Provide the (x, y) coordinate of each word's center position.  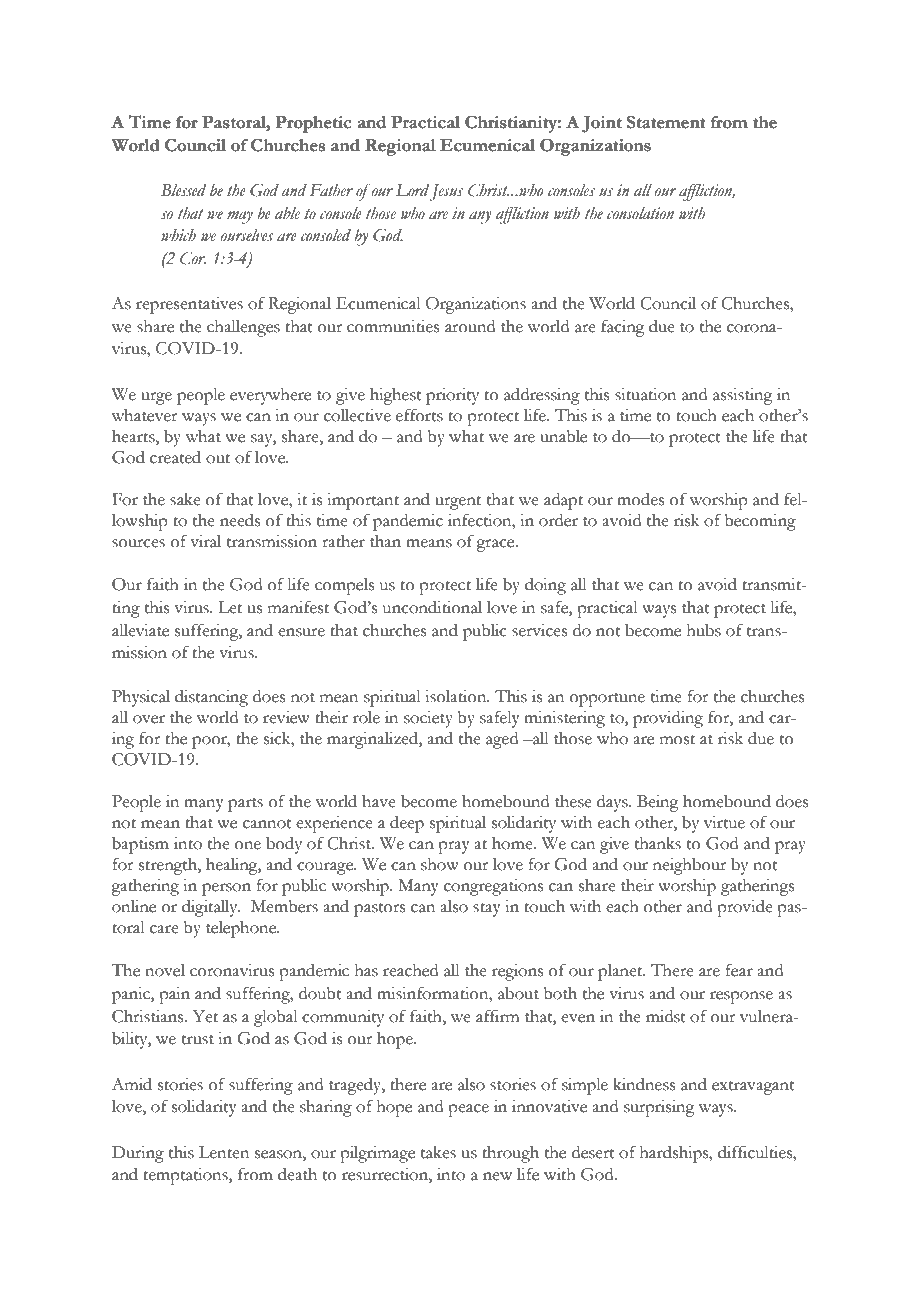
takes (438, 1152)
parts (245, 805)
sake (185, 499)
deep (407, 824)
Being (658, 803)
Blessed (183, 190)
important (363, 501)
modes (640, 499)
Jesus (446, 192)
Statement (666, 122)
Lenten (224, 1152)
